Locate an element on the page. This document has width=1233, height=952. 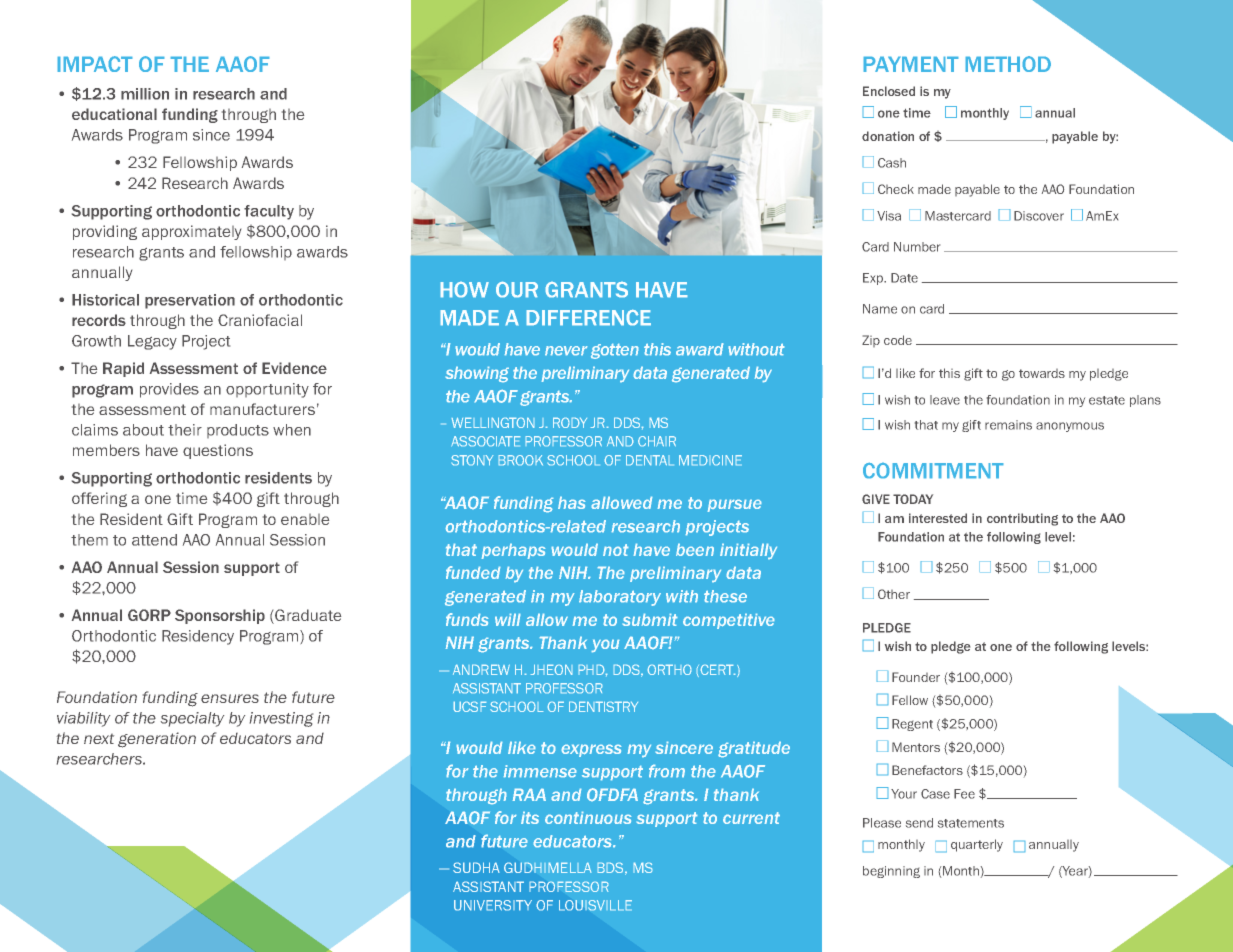
million is located at coordinates (145, 94).
